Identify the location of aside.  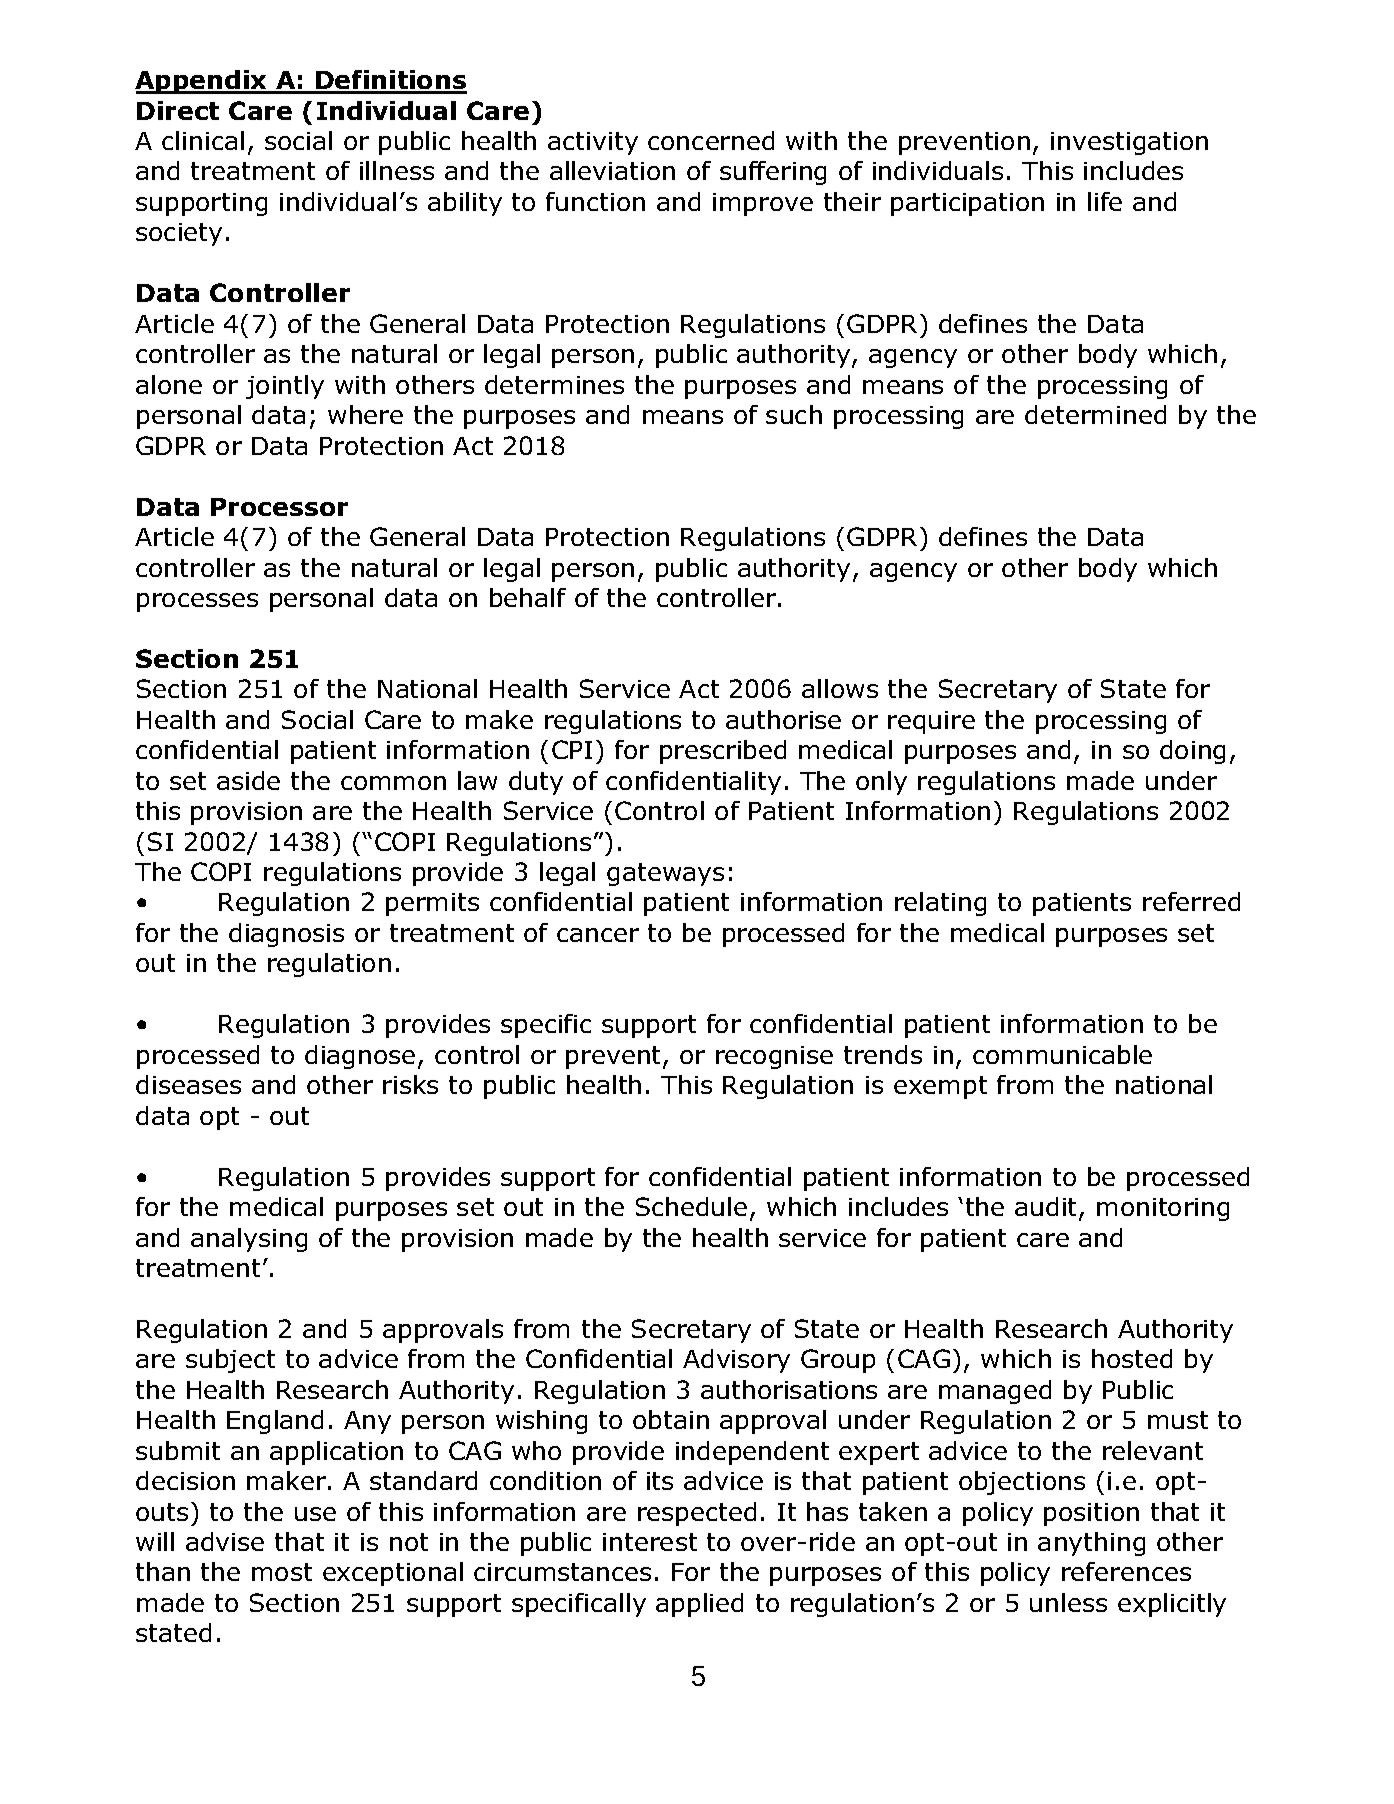
(248, 780).
